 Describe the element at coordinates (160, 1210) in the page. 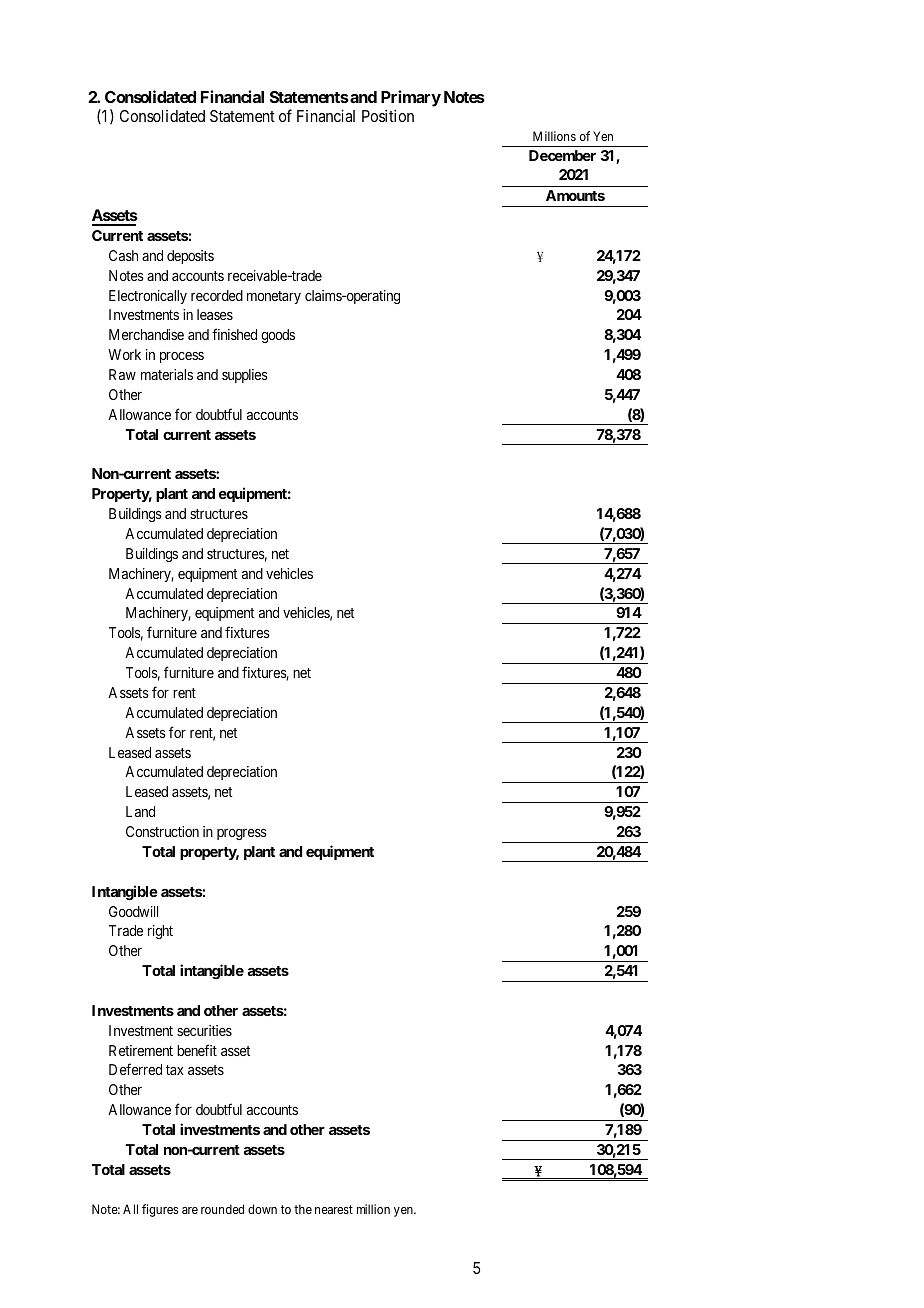

I see `figures` at that location.
